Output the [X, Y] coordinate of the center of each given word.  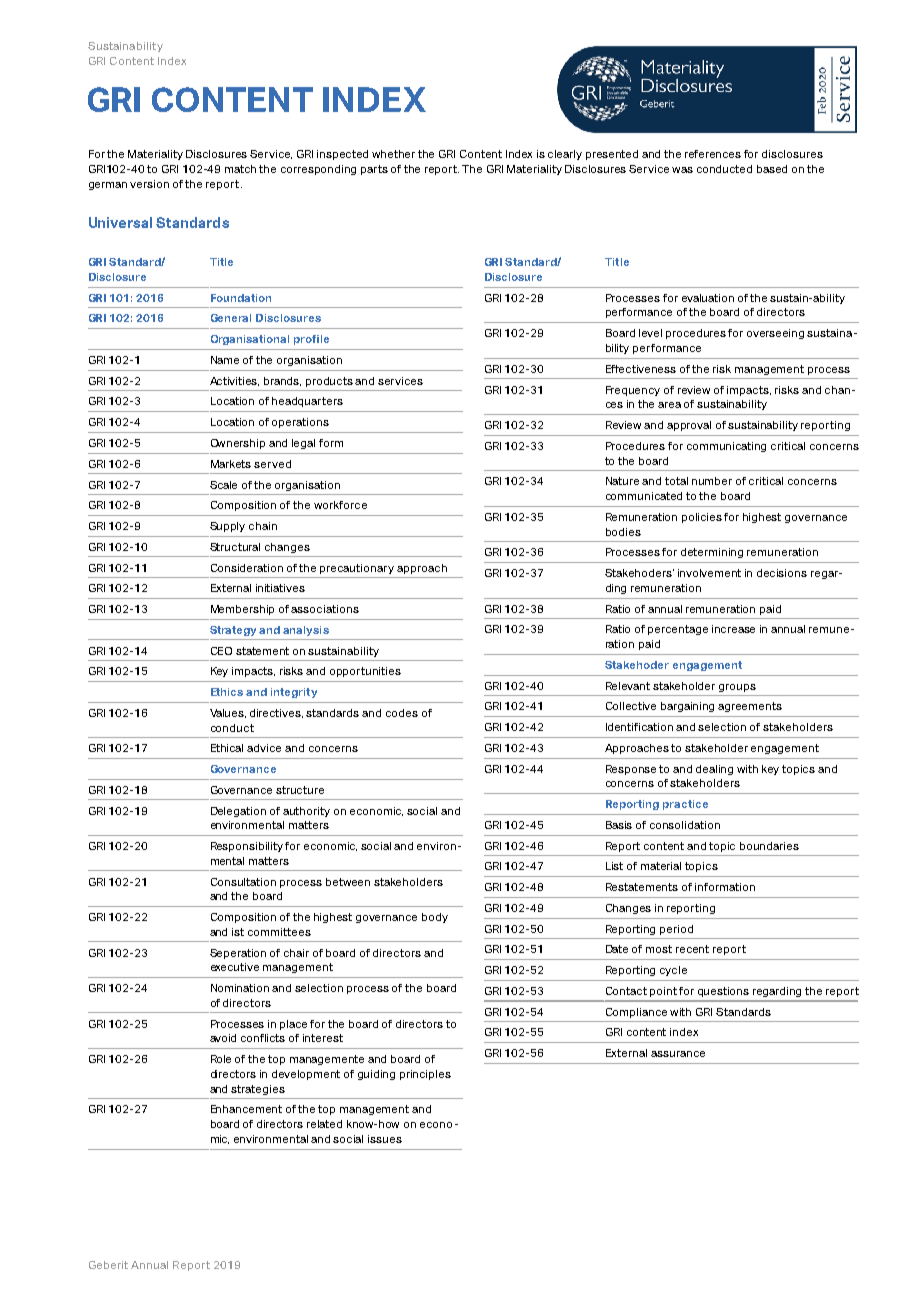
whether [393, 154]
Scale [223, 485]
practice [685, 805]
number [712, 481]
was [682, 170]
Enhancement [246, 1109]
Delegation [238, 812]
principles [425, 1075]
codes [402, 713]
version [149, 184]
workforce [340, 505]
